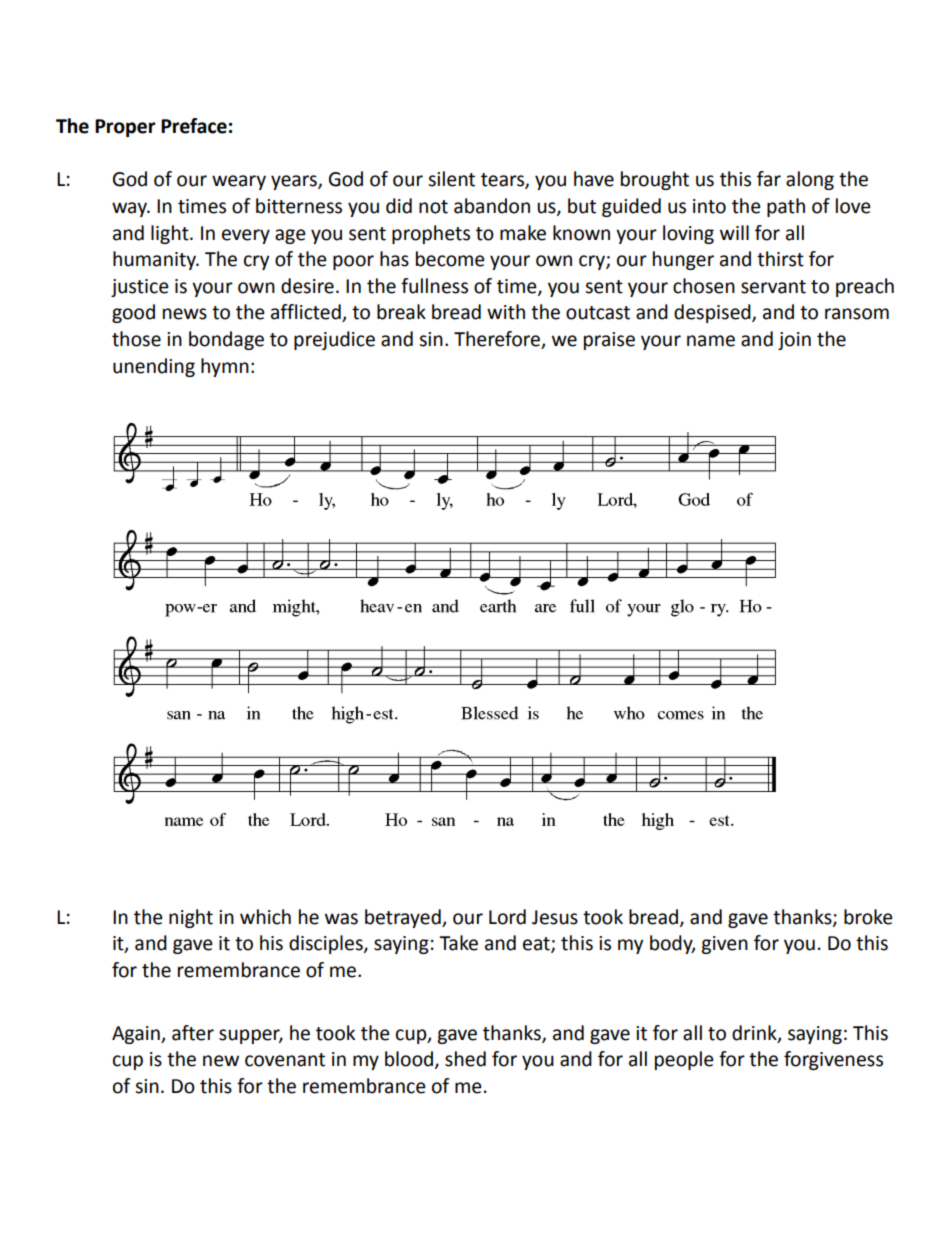 This page has height=1233, width=952. Describe the element at coordinates (225, 367) in the page. I see `hymn` at that location.
